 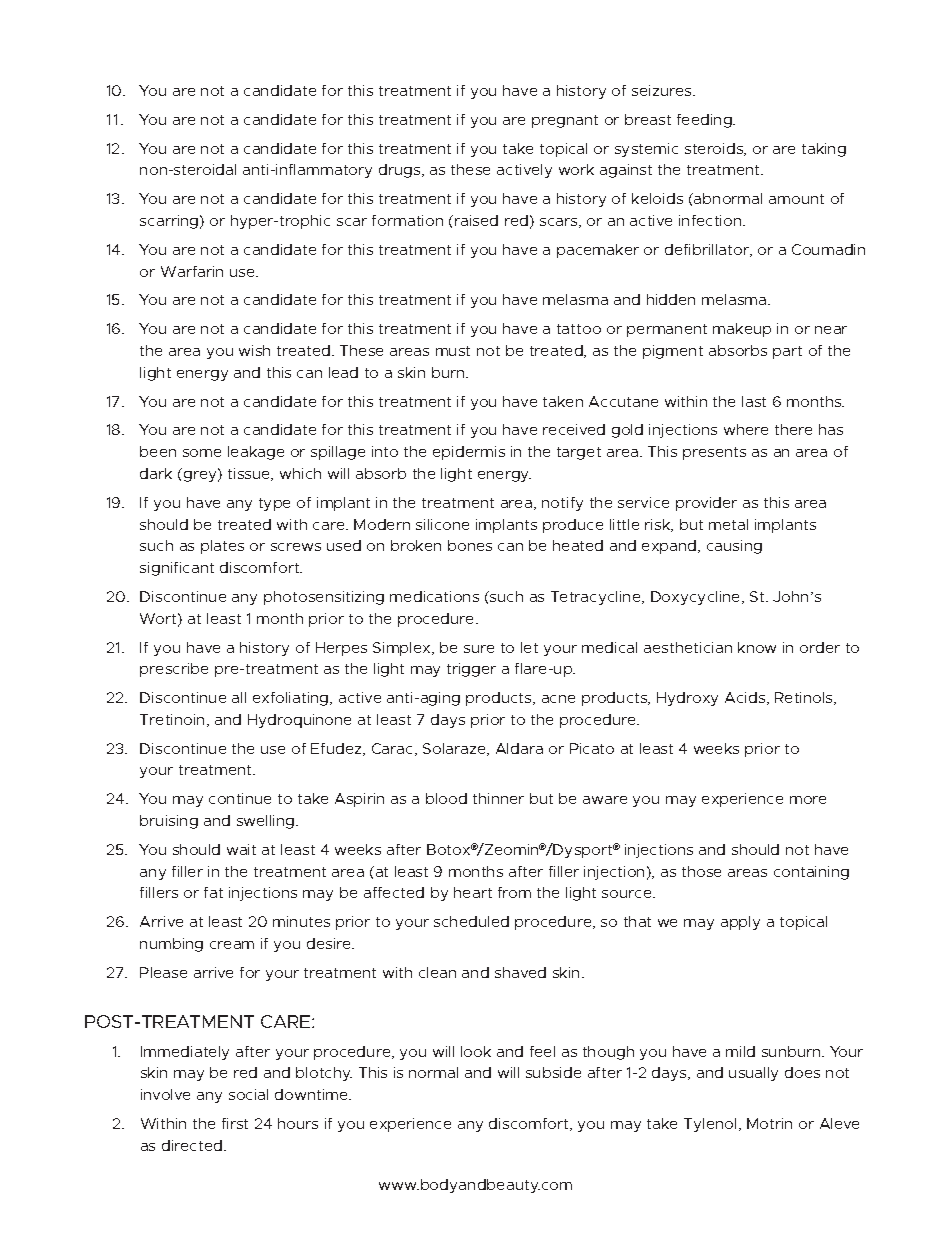 I want to click on know, so click(x=757, y=647).
